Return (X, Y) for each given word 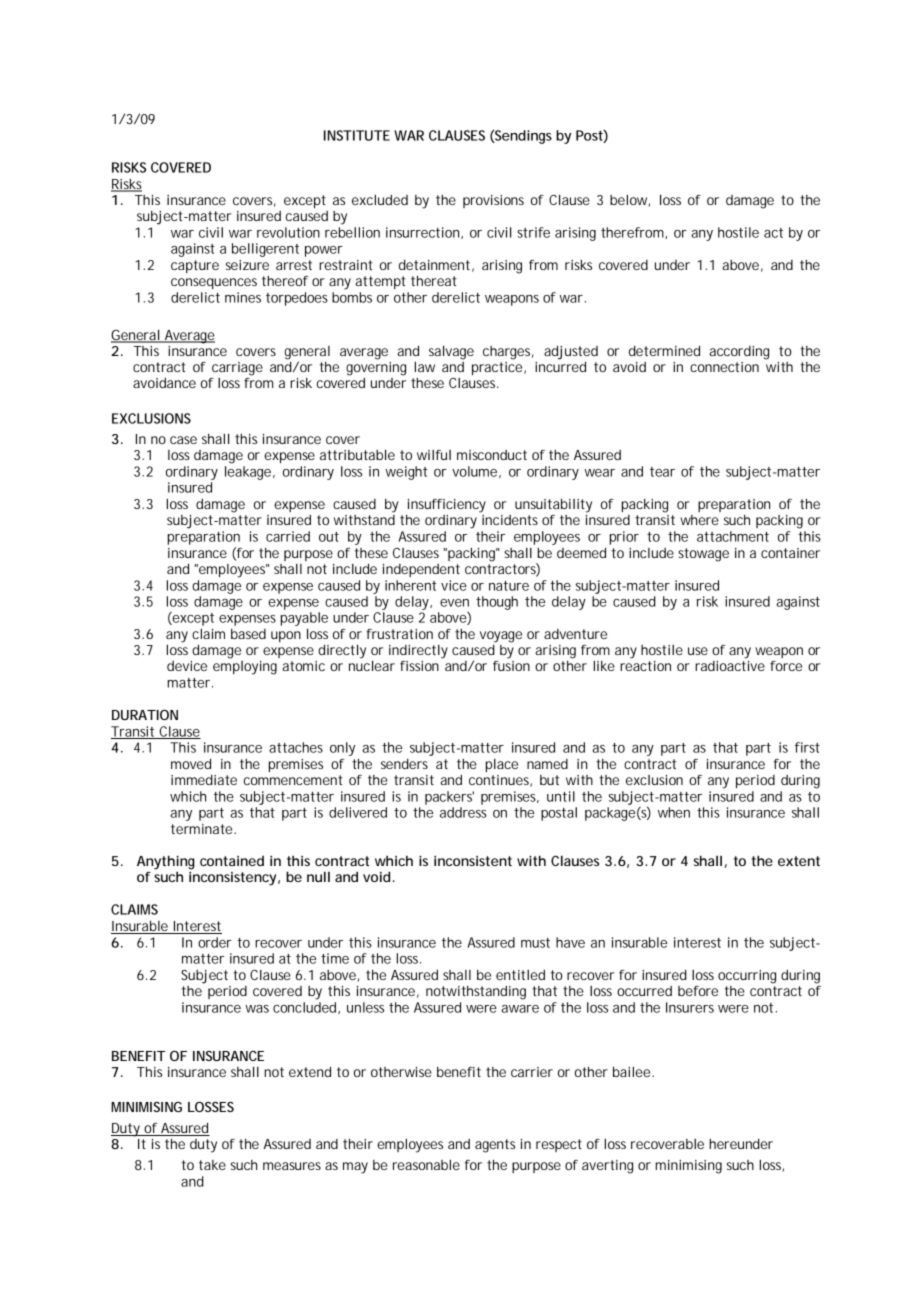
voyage (501, 637)
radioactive (730, 666)
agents (495, 1146)
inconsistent (473, 861)
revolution (288, 232)
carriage (237, 369)
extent (799, 861)
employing (245, 668)
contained (232, 861)
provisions (493, 201)
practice (498, 368)
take (212, 1165)
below (630, 201)
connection (724, 367)
